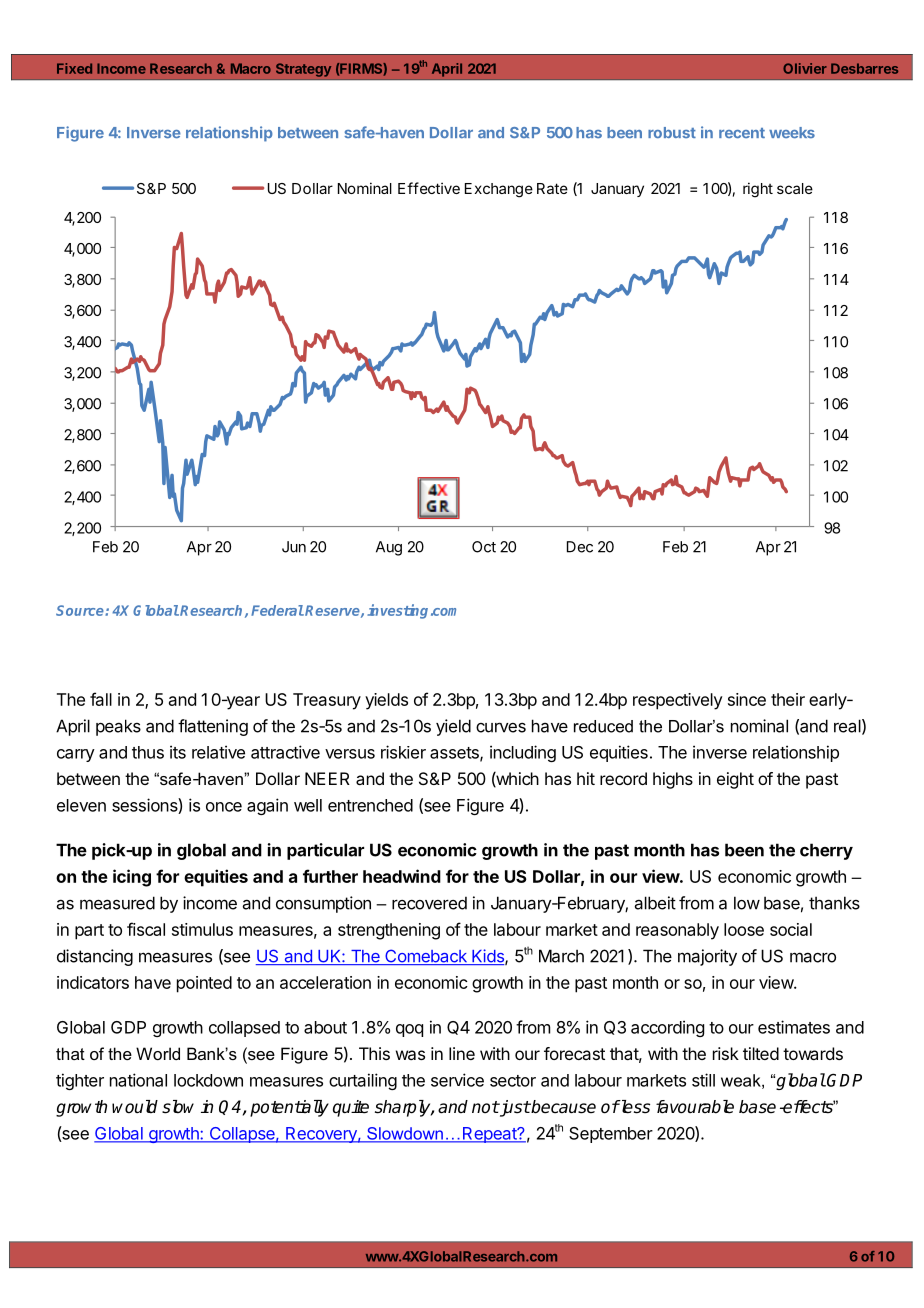 The image size is (924, 1308). What do you see at coordinates (294, 547) in the screenshot?
I see `Jun` at bounding box center [294, 547].
